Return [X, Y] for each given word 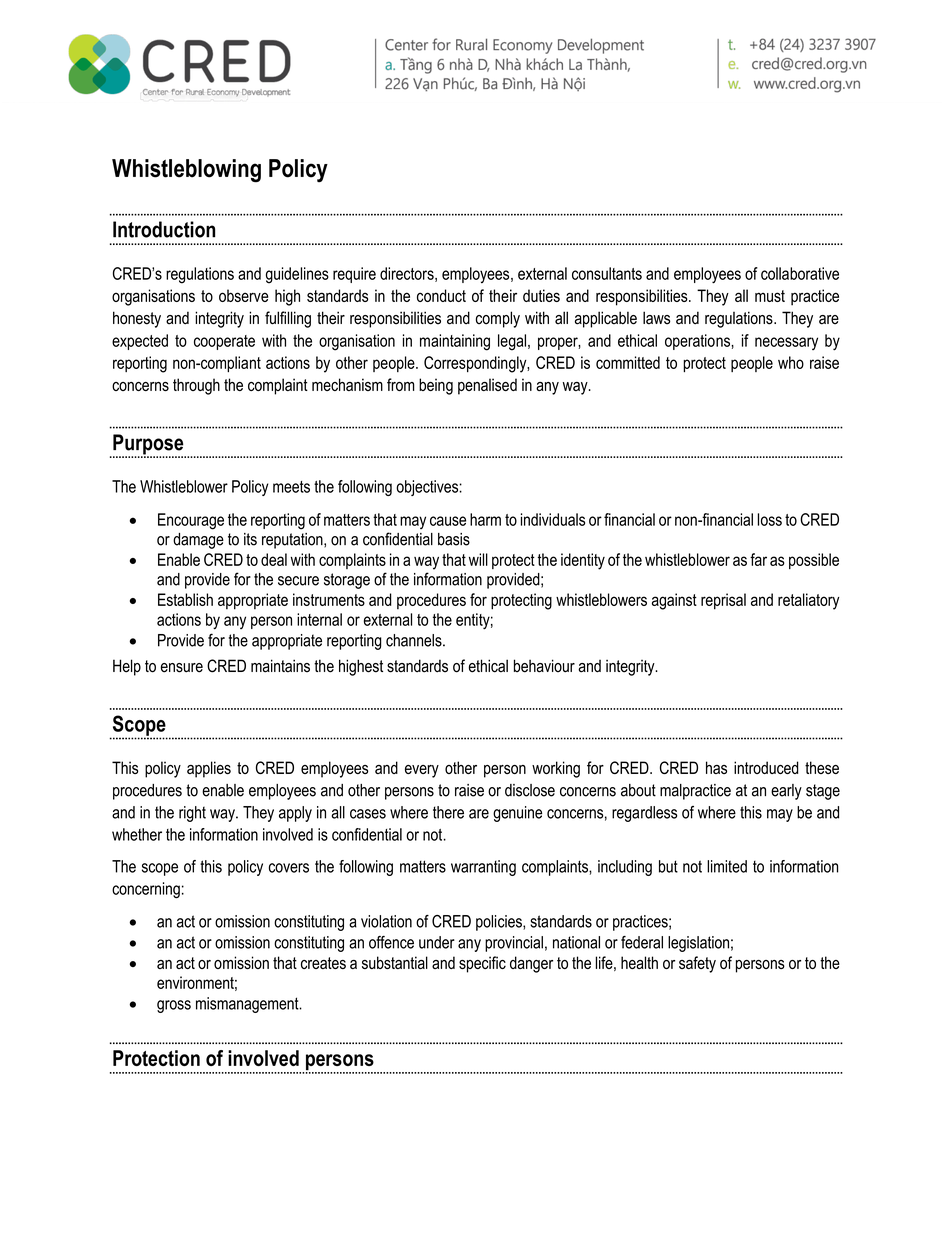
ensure [182, 668]
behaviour [544, 666]
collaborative [800, 273]
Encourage [191, 521]
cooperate [224, 342]
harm [485, 519]
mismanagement [248, 1005]
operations [698, 342]
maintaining [455, 342]
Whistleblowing [186, 171]
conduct [441, 295]
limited [727, 866]
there [448, 812]
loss [770, 519]
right [192, 814]
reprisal [723, 601]
